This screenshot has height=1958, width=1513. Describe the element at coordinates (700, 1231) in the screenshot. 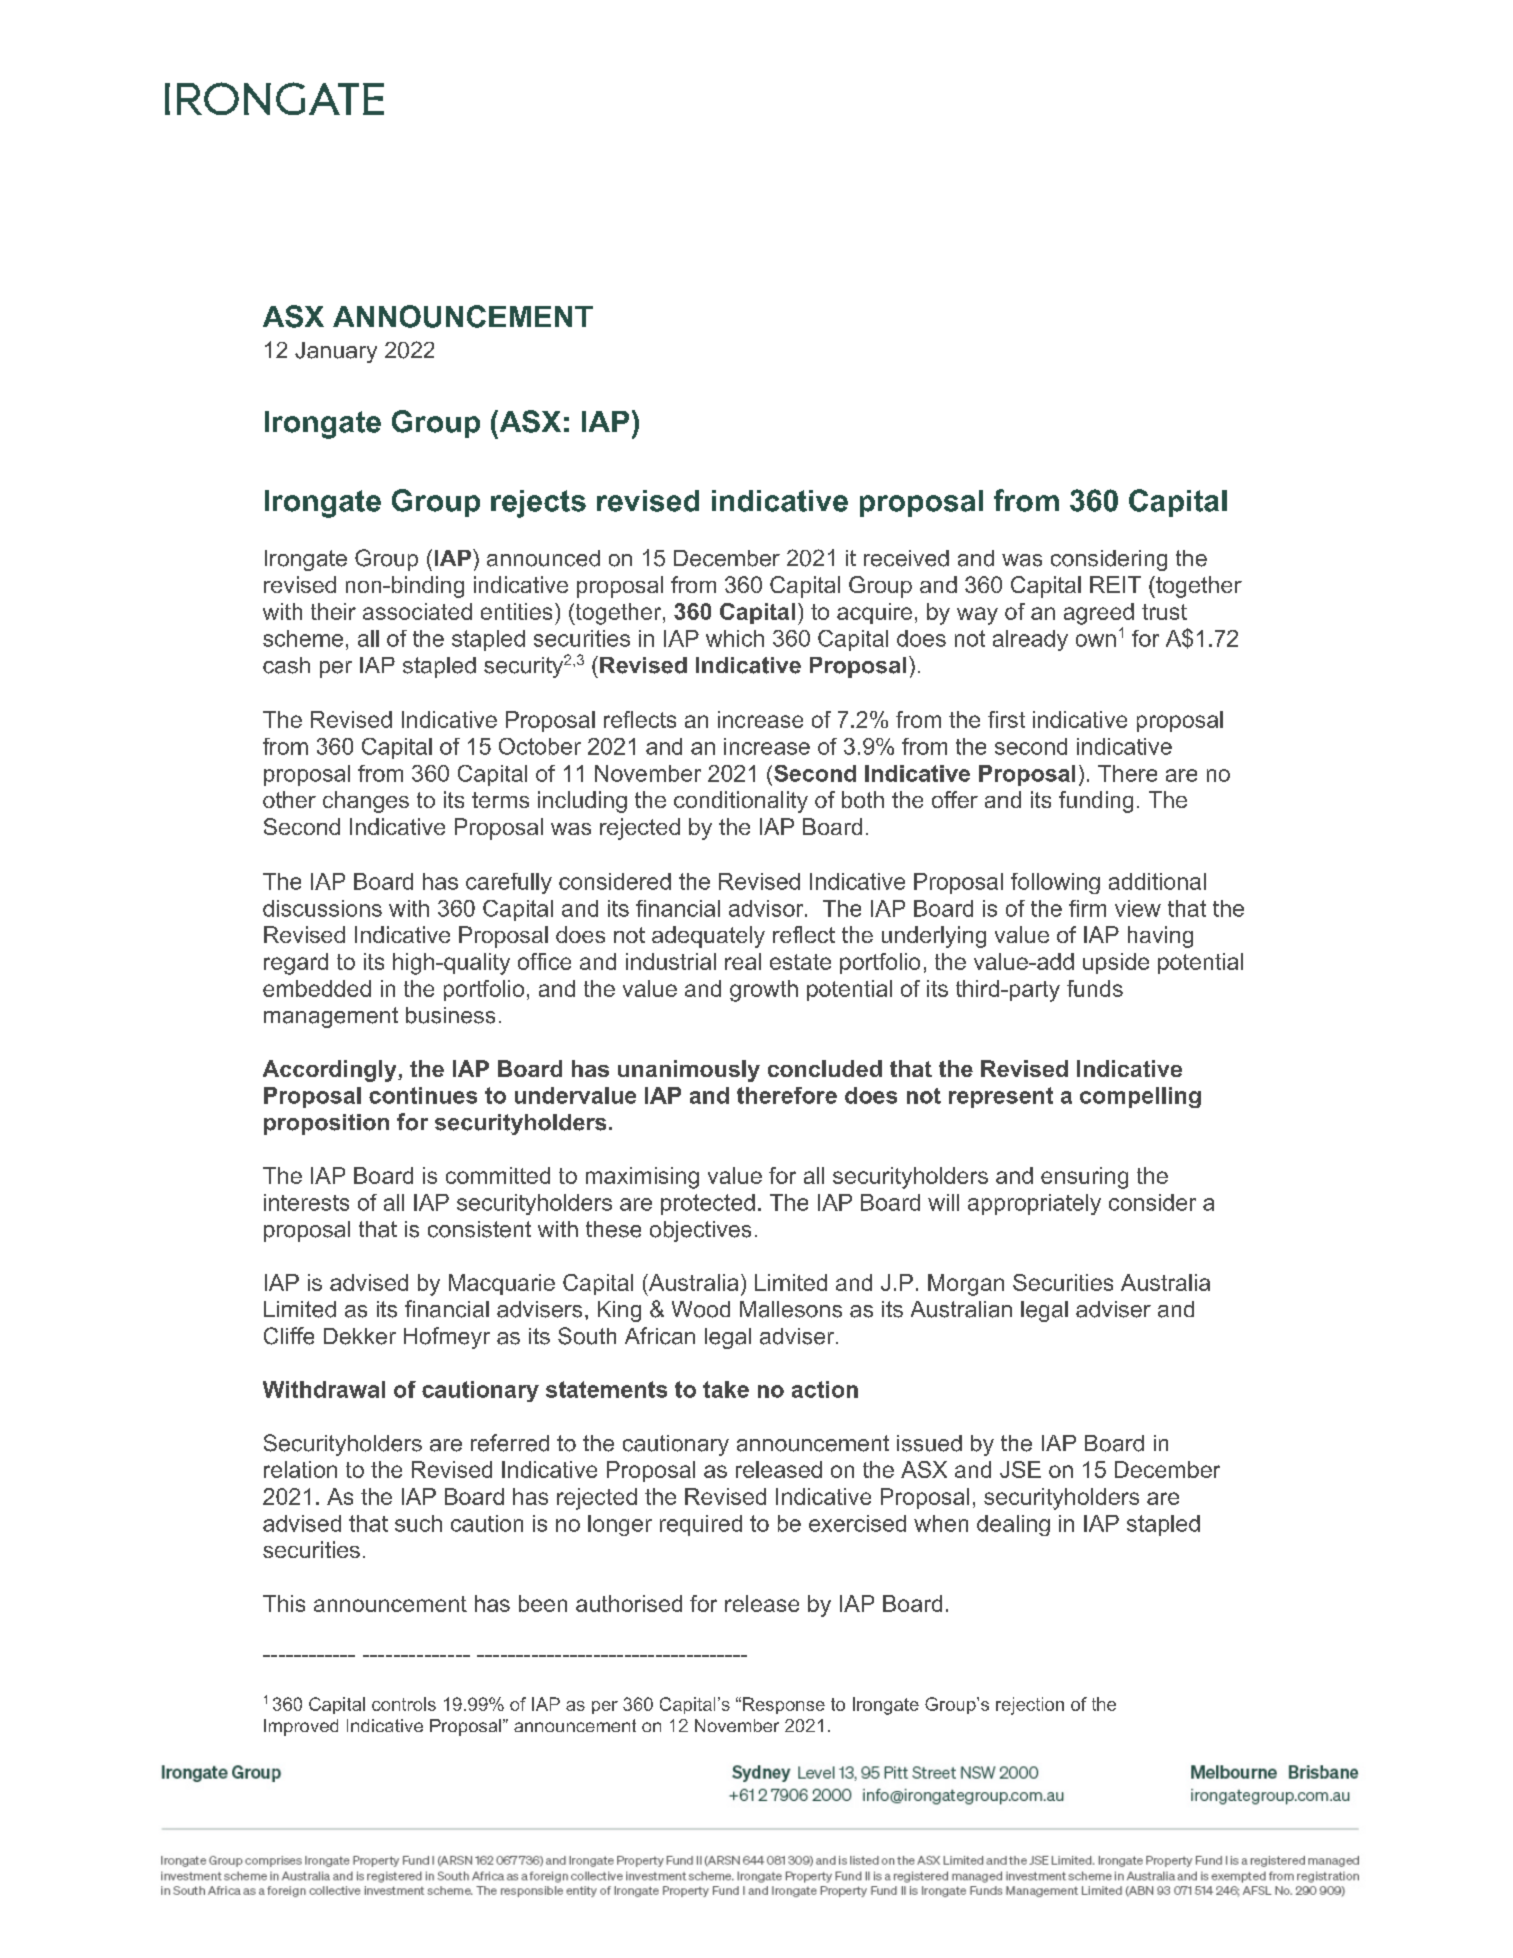

I see `objectives` at that location.
